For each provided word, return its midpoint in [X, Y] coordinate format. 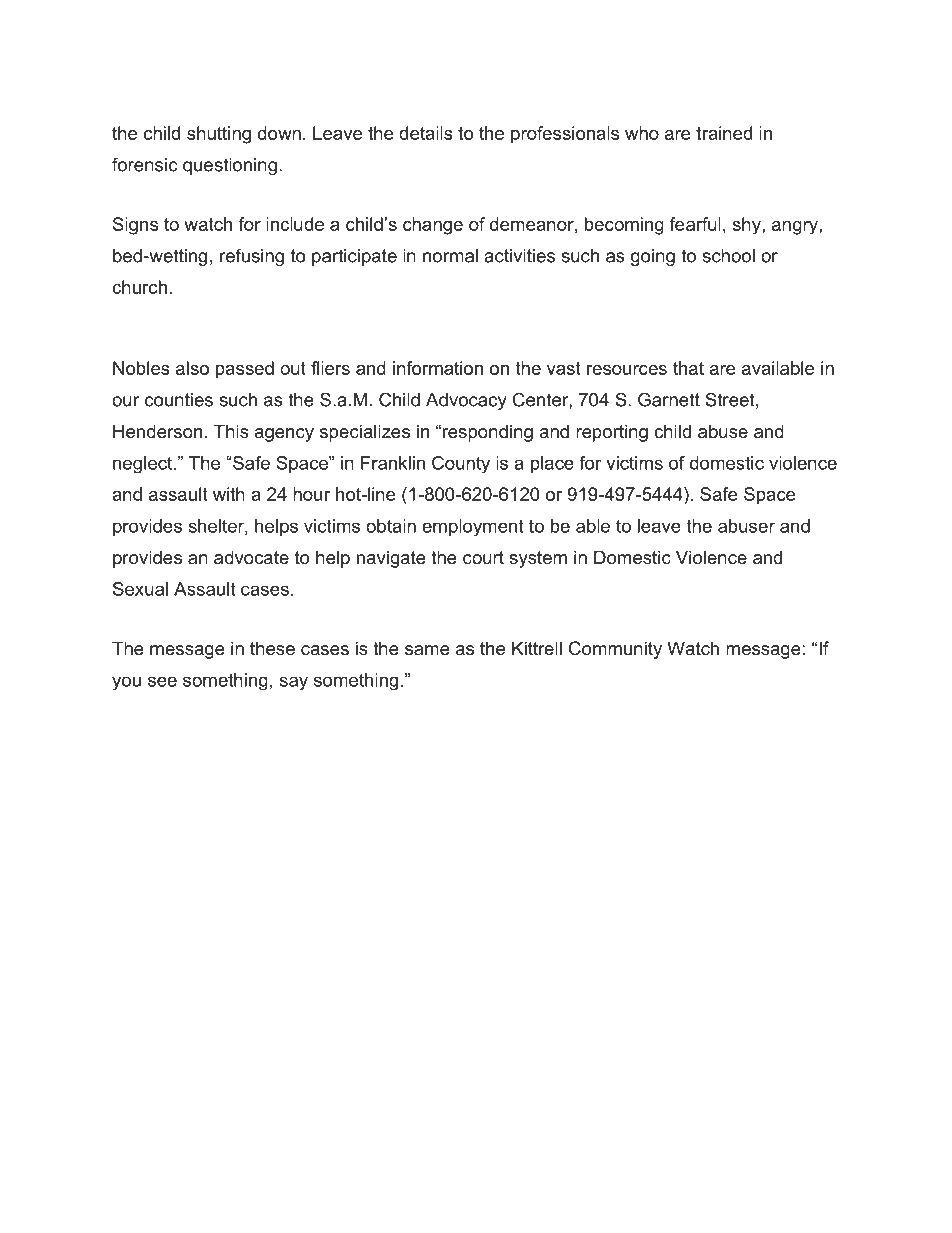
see [162, 681]
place [552, 464]
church [139, 287]
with [229, 494]
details [426, 133]
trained [724, 133]
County [461, 464]
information [438, 368]
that [688, 368]
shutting [219, 135]
